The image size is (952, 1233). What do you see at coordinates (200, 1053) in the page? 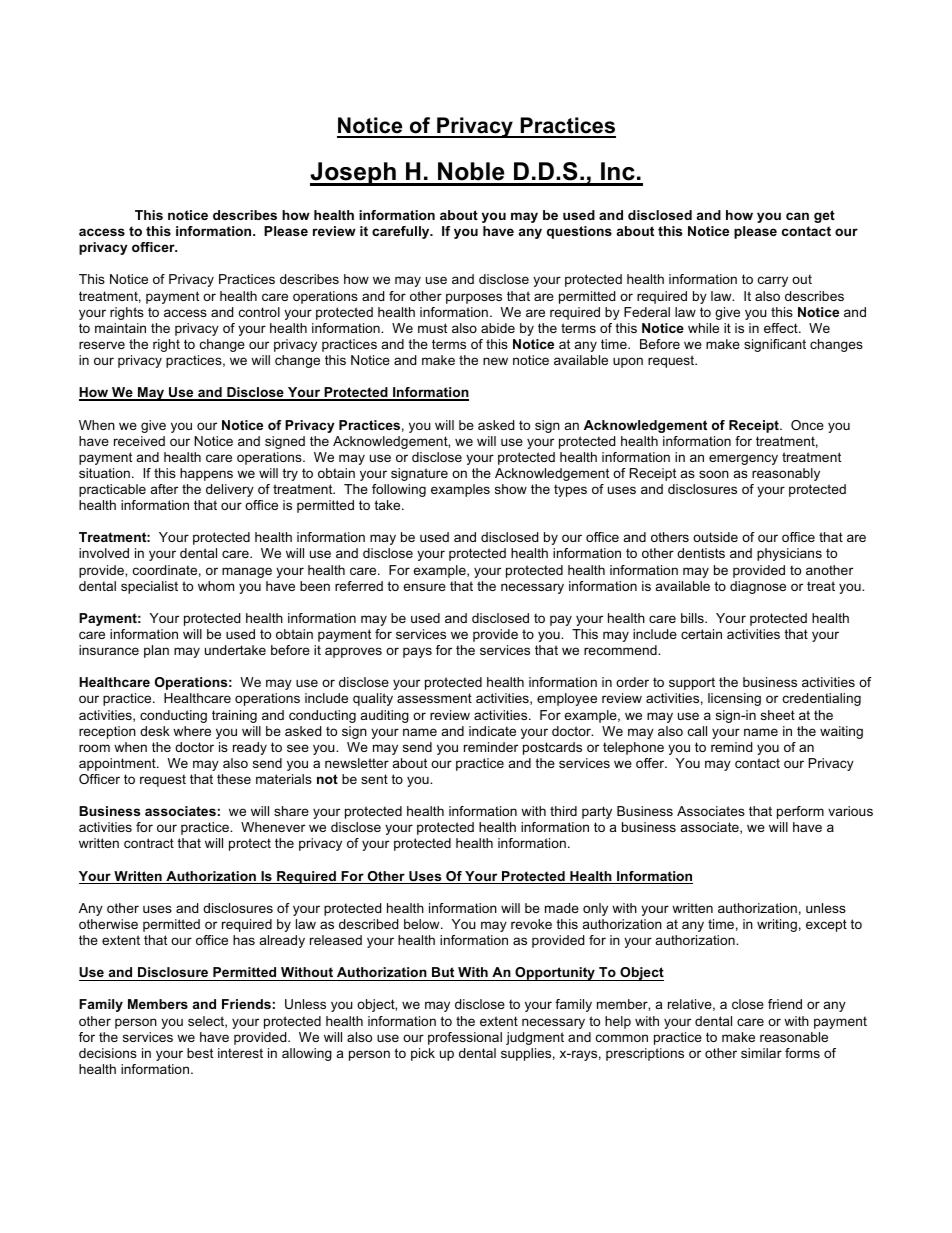
I see `best` at bounding box center [200, 1053].
